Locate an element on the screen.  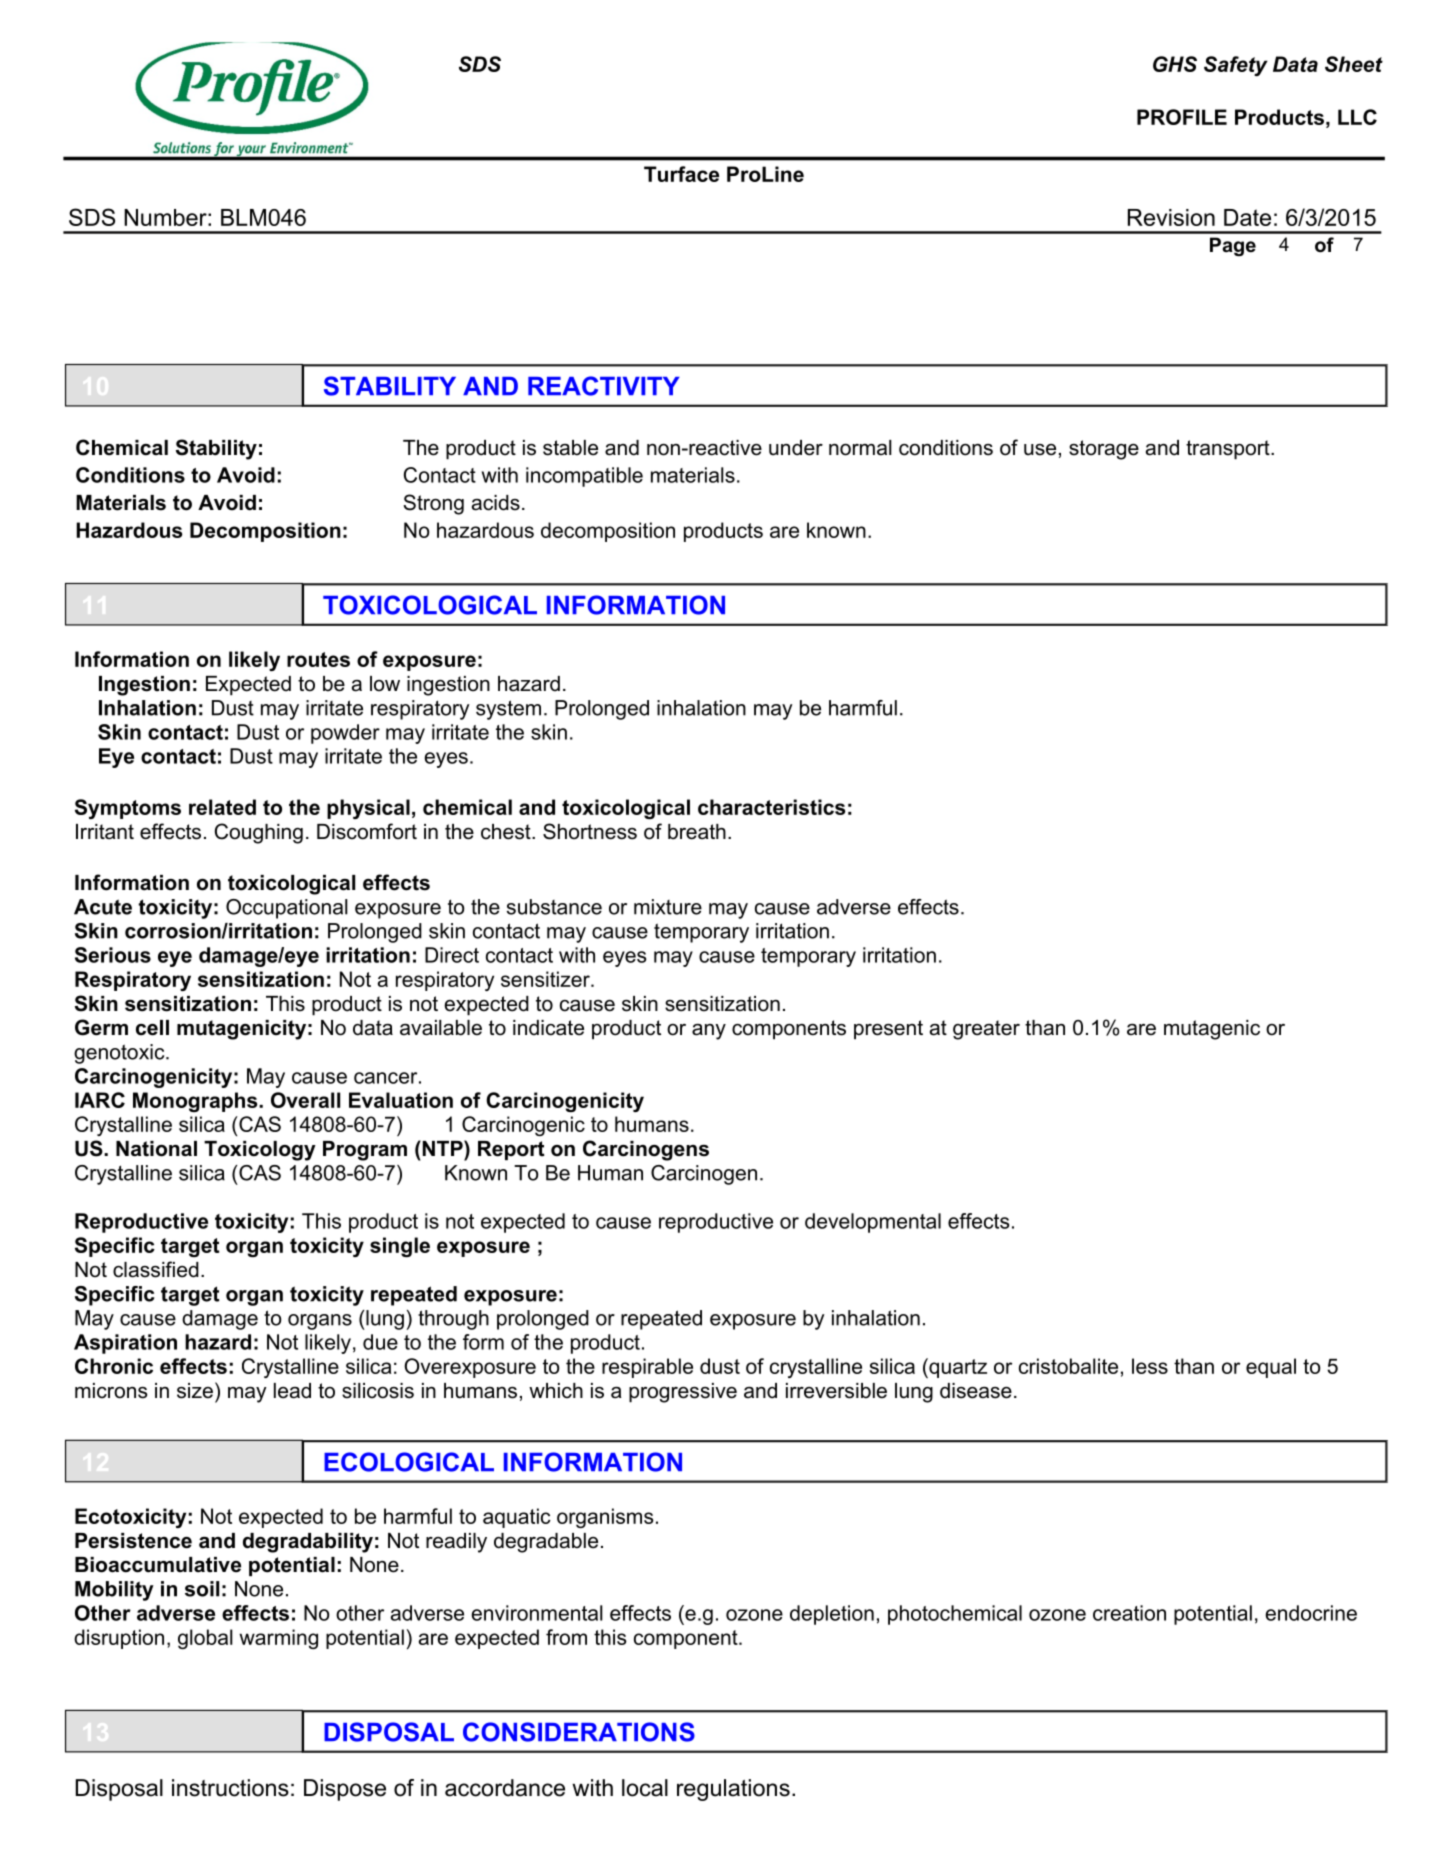
GHS is located at coordinates (1175, 64).
